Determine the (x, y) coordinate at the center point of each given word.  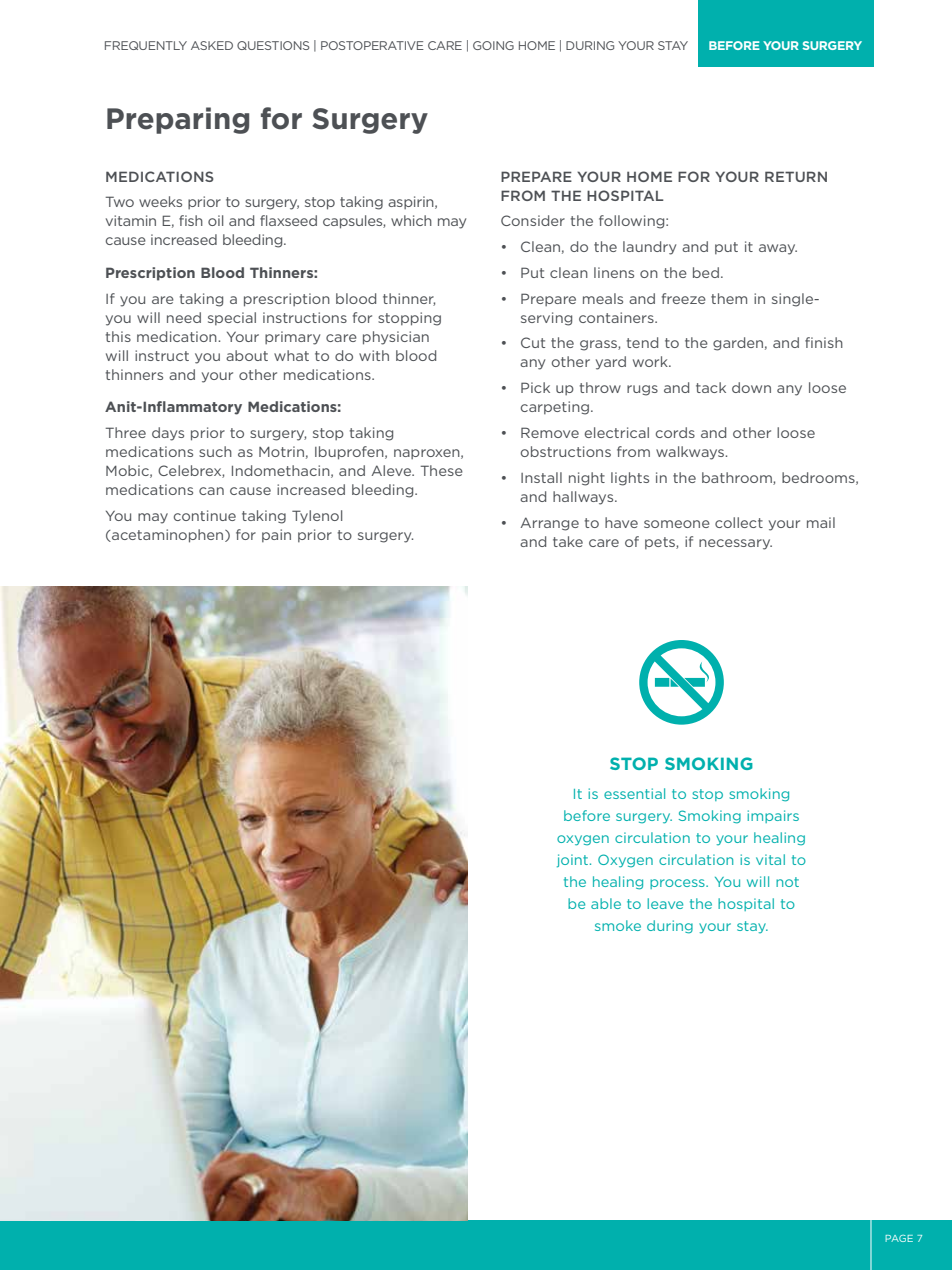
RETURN (796, 176)
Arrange (549, 524)
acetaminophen (168, 536)
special (232, 318)
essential (634, 793)
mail (821, 522)
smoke (618, 925)
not (787, 882)
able (606, 903)
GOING (493, 45)
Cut (533, 342)
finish (824, 342)
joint (574, 861)
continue (205, 515)
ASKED (212, 45)
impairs (773, 816)
